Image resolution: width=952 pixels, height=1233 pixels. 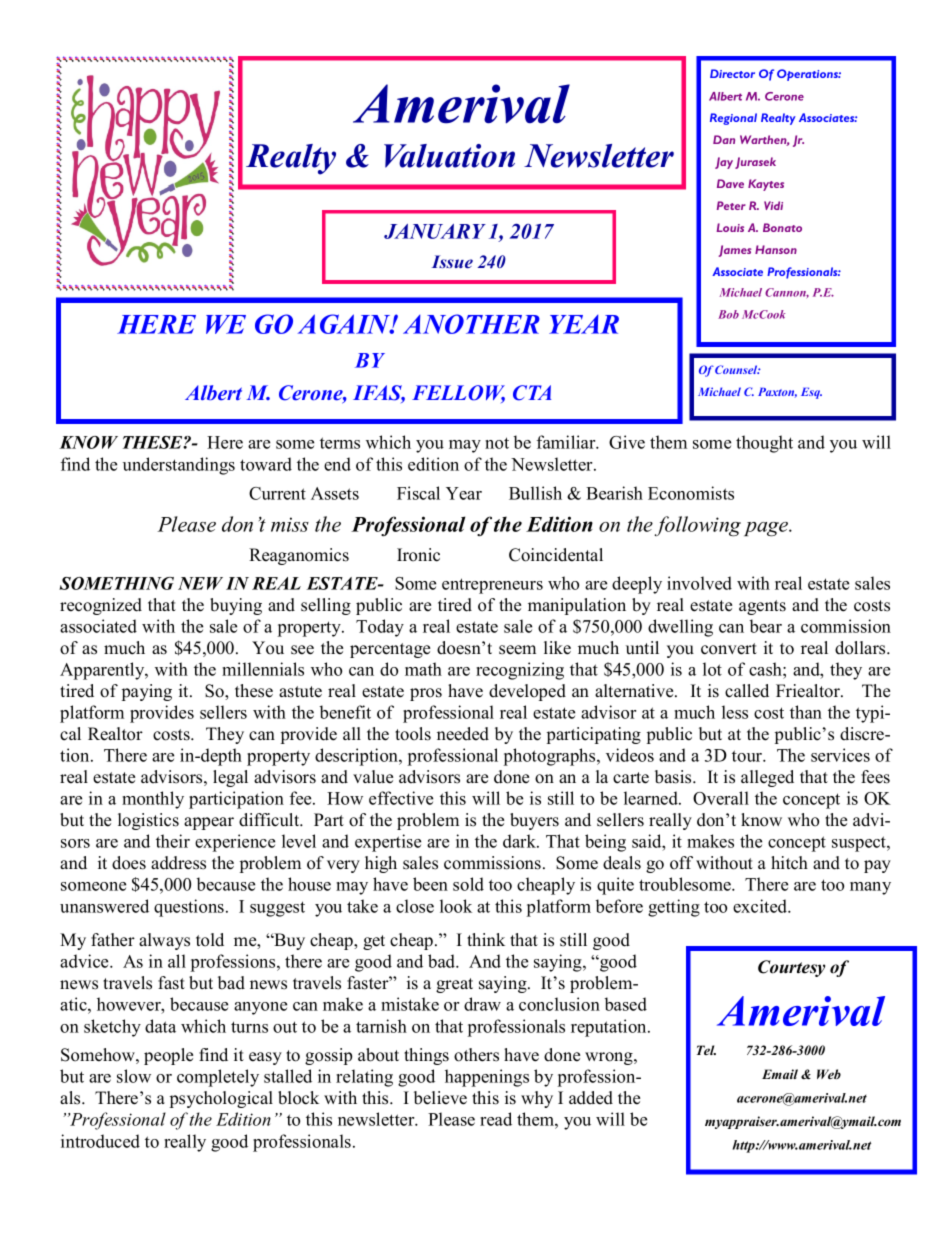 What do you see at coordinates (435, 231) in the page?
I see `JANUARY` at bounding box center [435, 231].
